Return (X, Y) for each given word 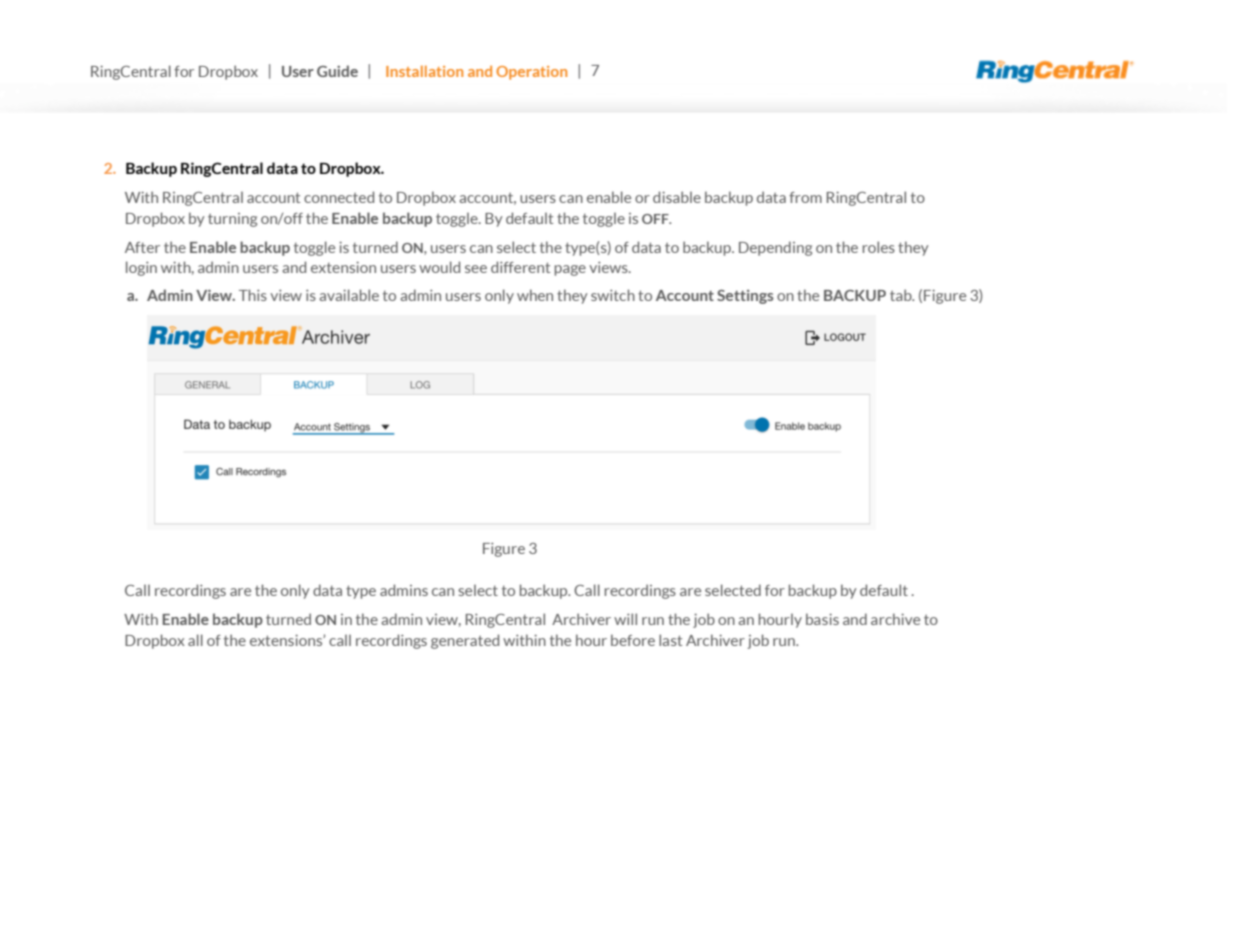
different (520, 267)
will (625, 619)
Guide (337, 71)
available (349, 295)
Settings (745, 297)
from (805, 197)
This (253, 295)
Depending (775, 248)
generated (465, 641)
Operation (531, 73)
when (535, 295)
